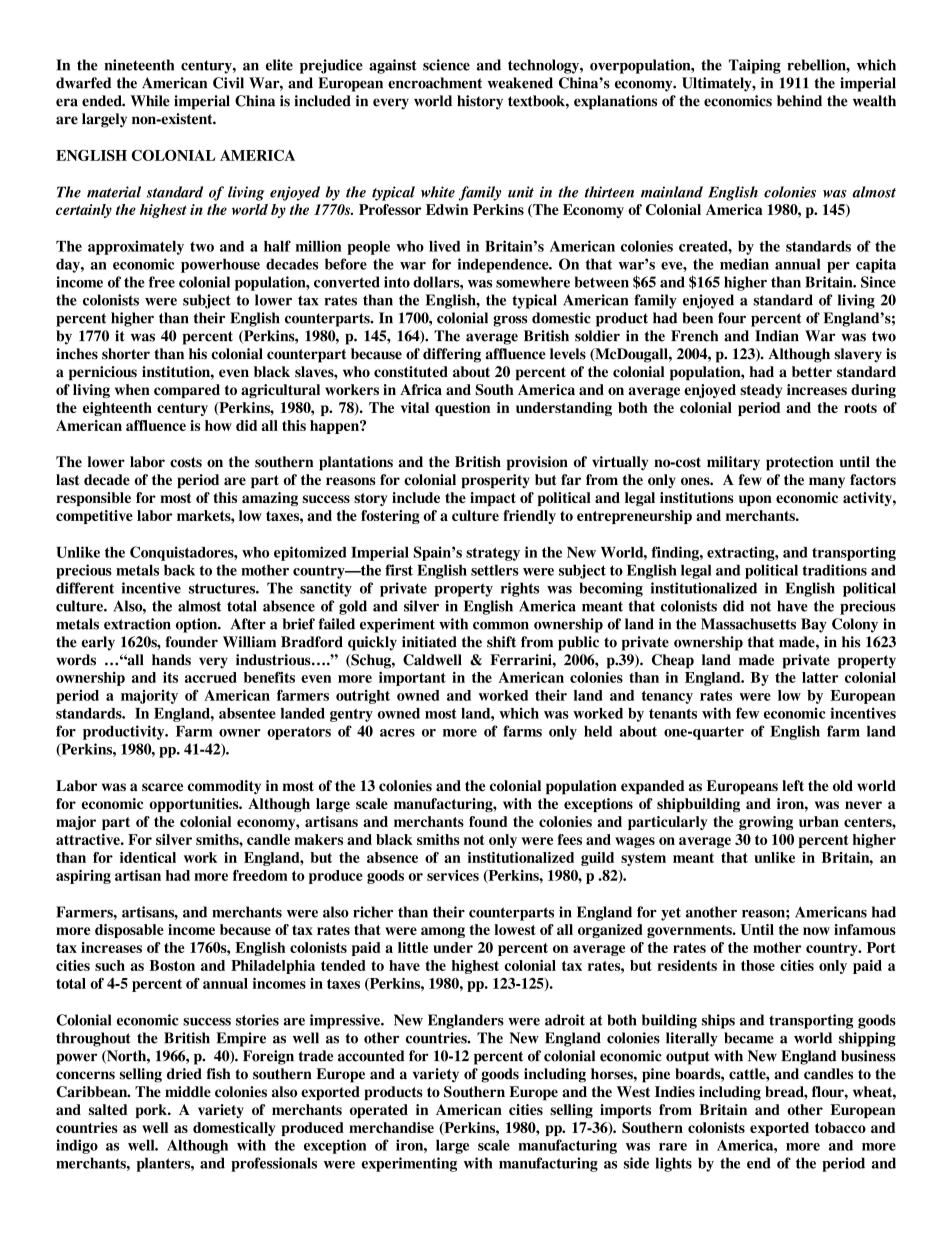 The image size is (952, 1233). Describe the element at coordinates (137, 624) in the screenshot. I see `extraction` at that location.
